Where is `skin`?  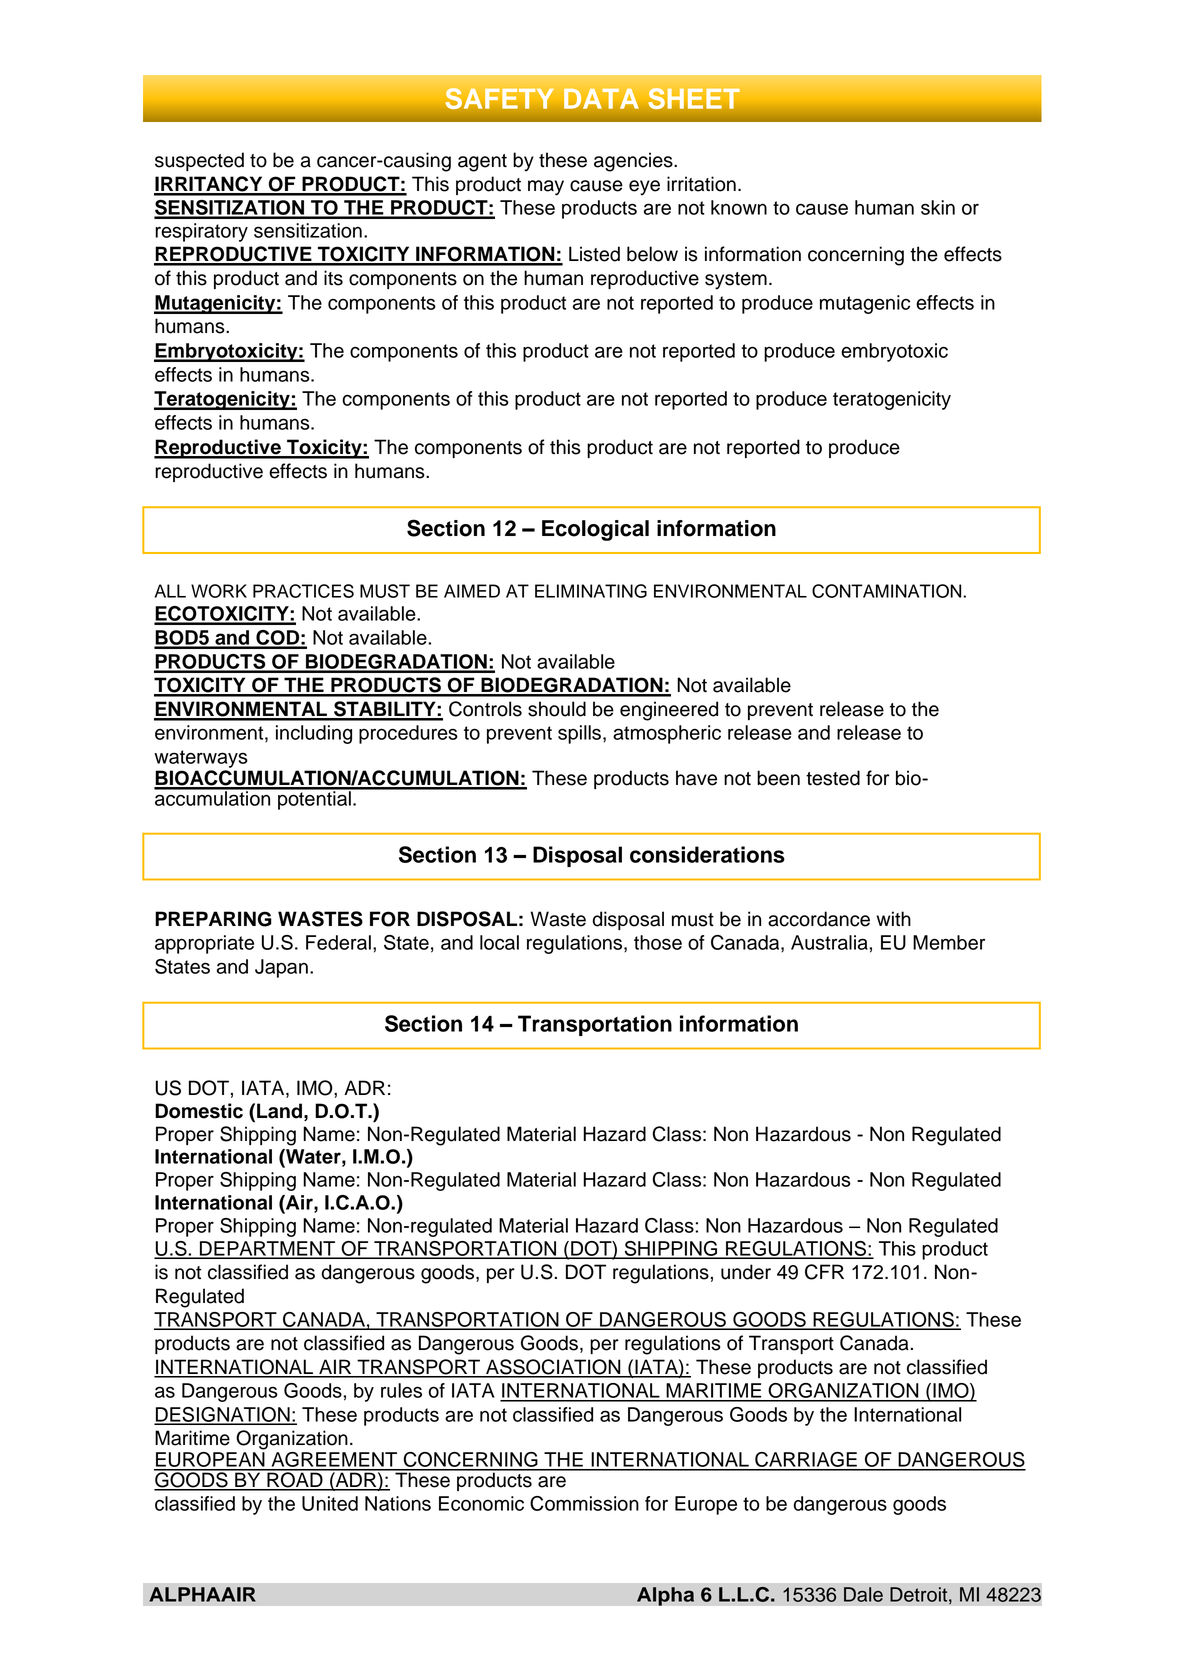 skin is located at coordinates (938, 207).
